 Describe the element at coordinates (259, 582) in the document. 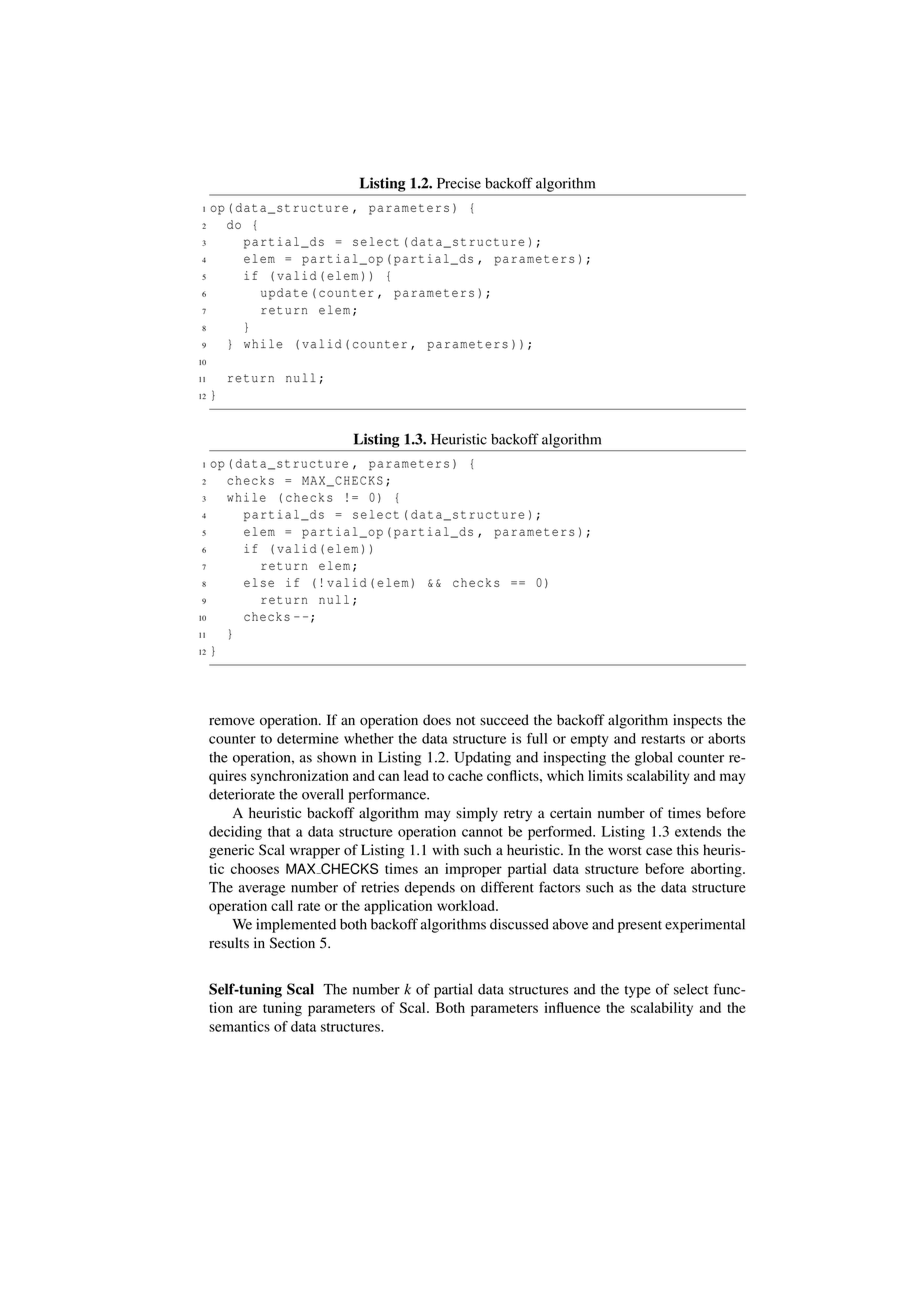

I see `else` at that location.
